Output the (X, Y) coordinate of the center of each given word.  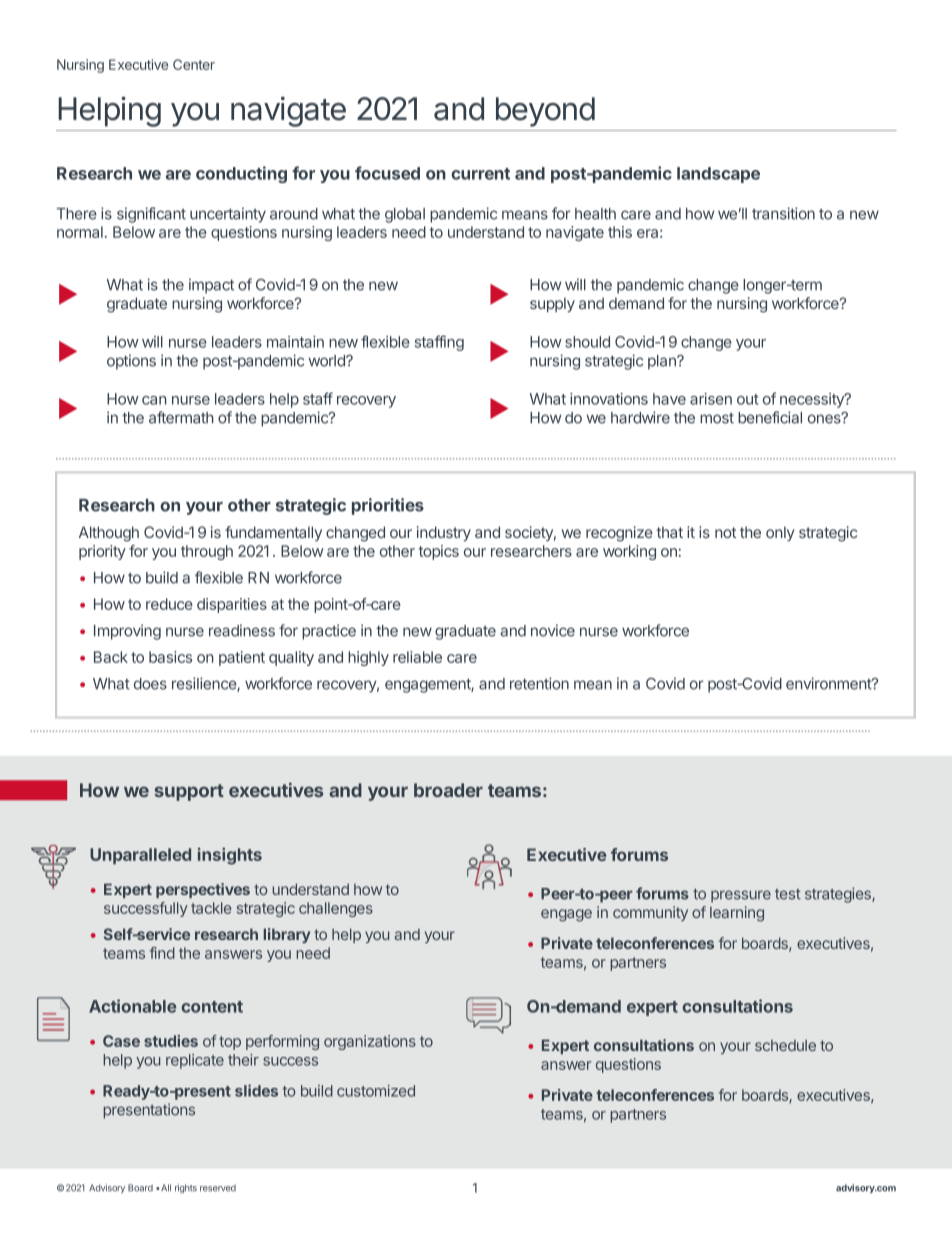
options (131, 362)
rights (186, 1188)
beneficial (770, 417)
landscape (718, 175)
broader (448, 790)
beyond (545, 112)
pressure (741, 896)
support (189, 792)
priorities (388, 506)
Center (194, 64)
